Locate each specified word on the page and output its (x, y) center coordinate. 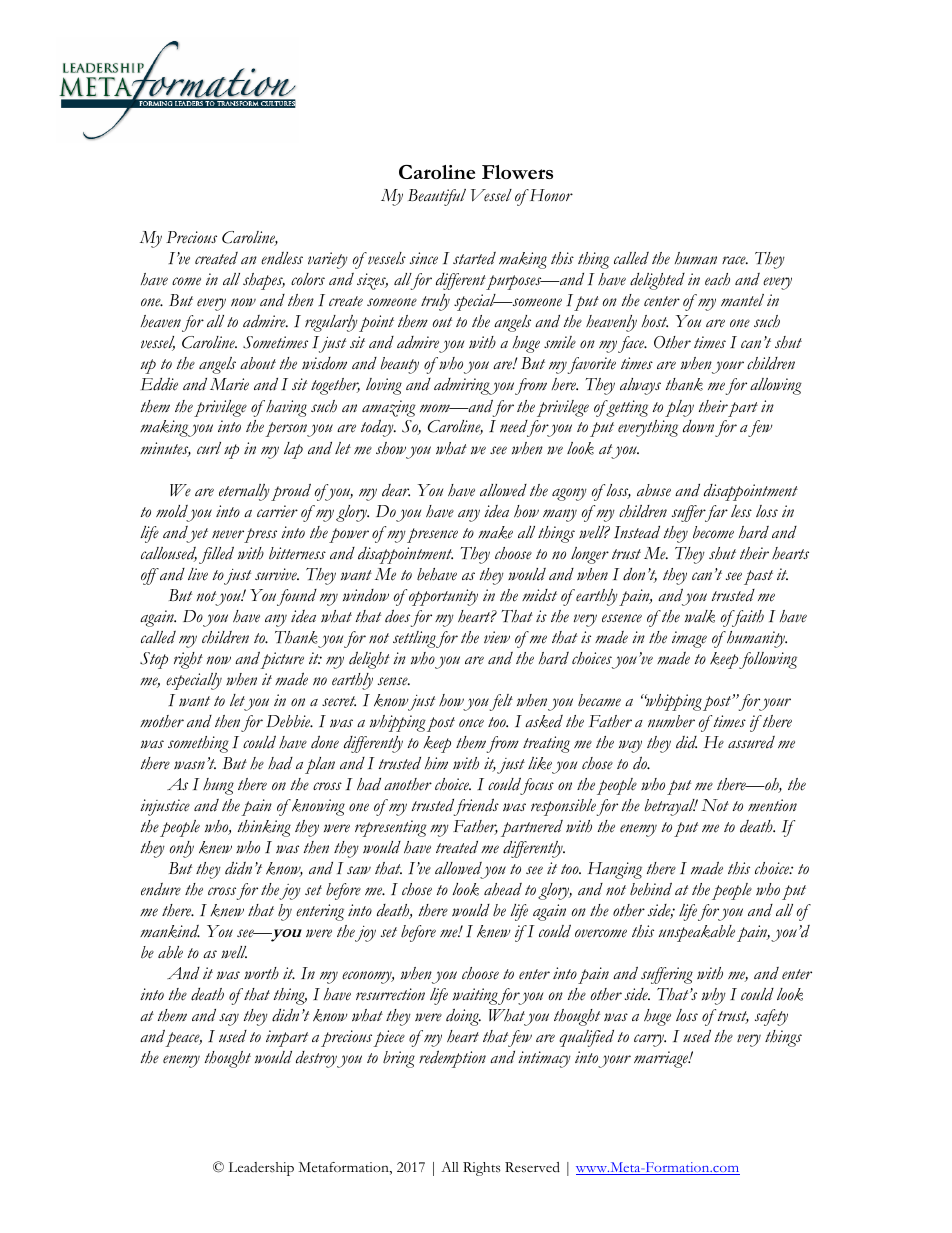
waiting (476, 996)
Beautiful (437, 197)
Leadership (261, 1169)
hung (218, 786)
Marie (229, 384)
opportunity (443, 597)
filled (216, 555)
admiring (463, 386)
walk (700, 616)
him (436, 763)
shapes (264, 281)
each (717, 279)
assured (751, 742)
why (714, 996)
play (679, 408)
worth (261, 973)
